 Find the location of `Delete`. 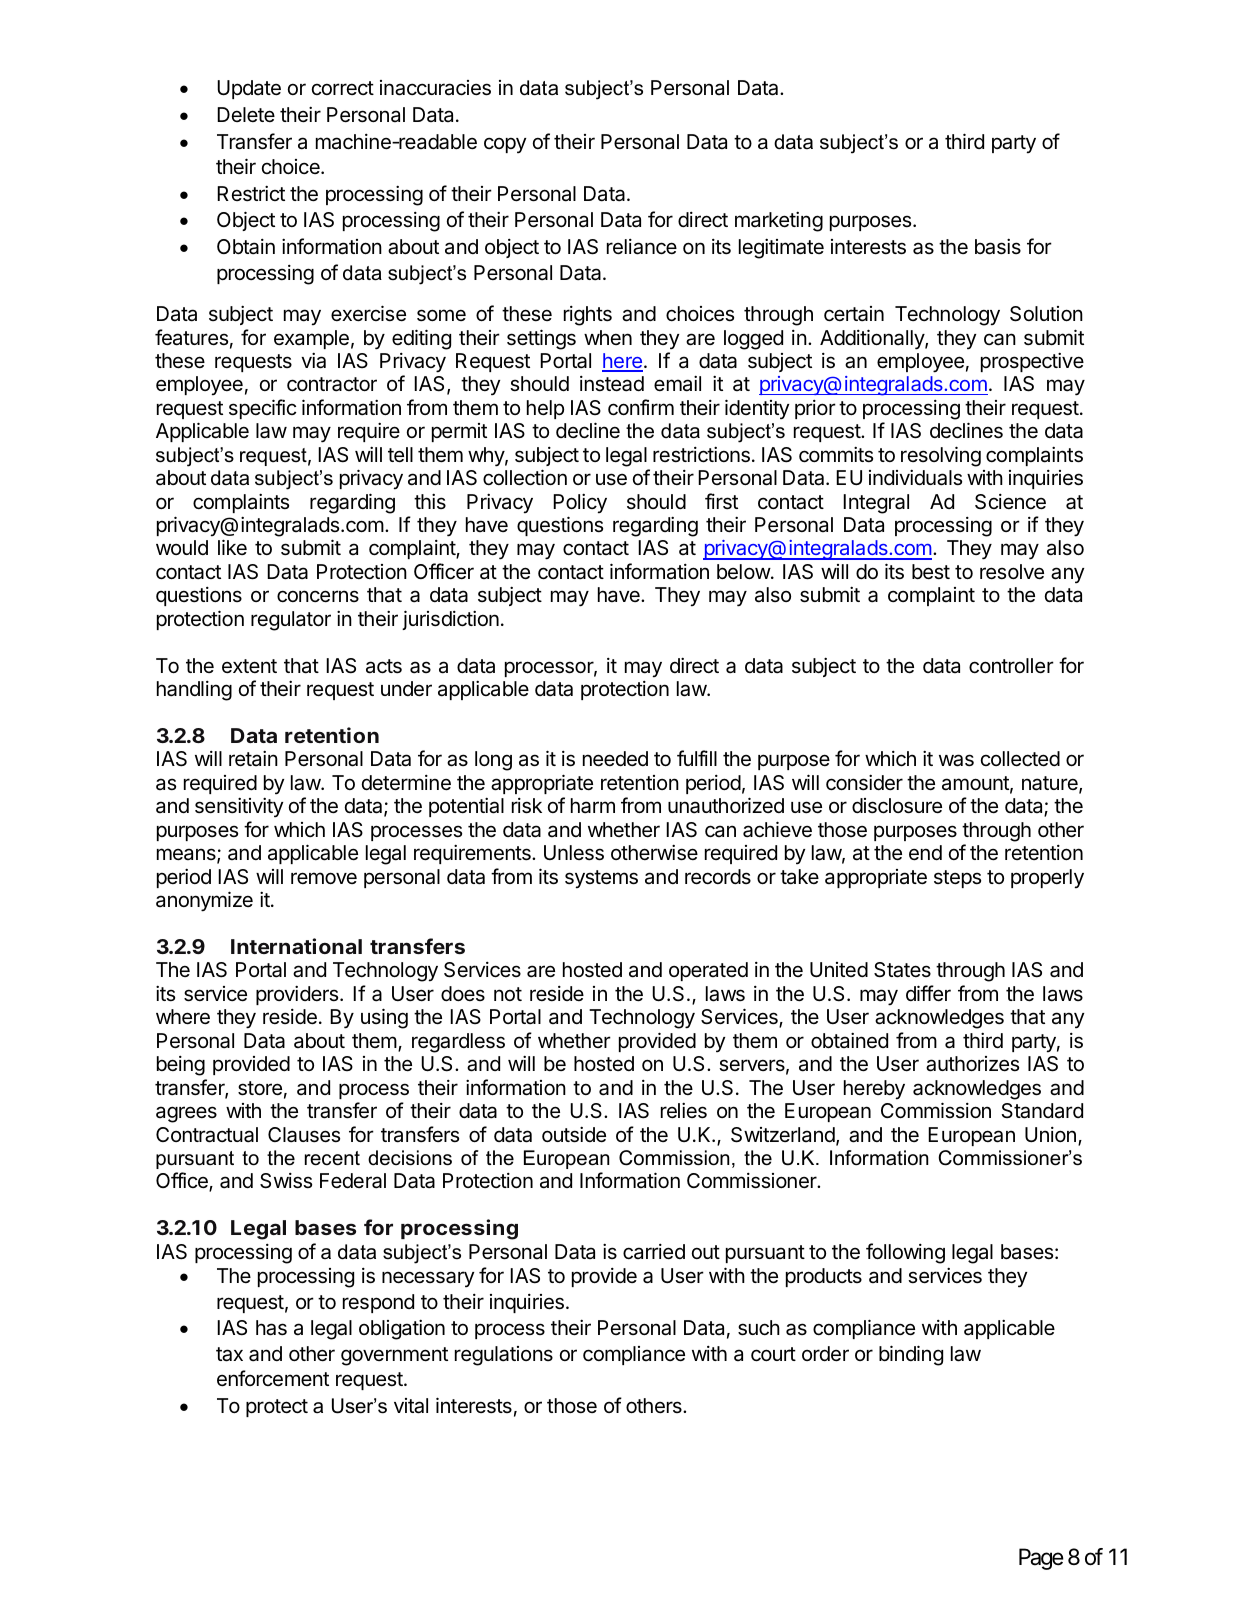

Delete is located at coordinates (246, 114).
